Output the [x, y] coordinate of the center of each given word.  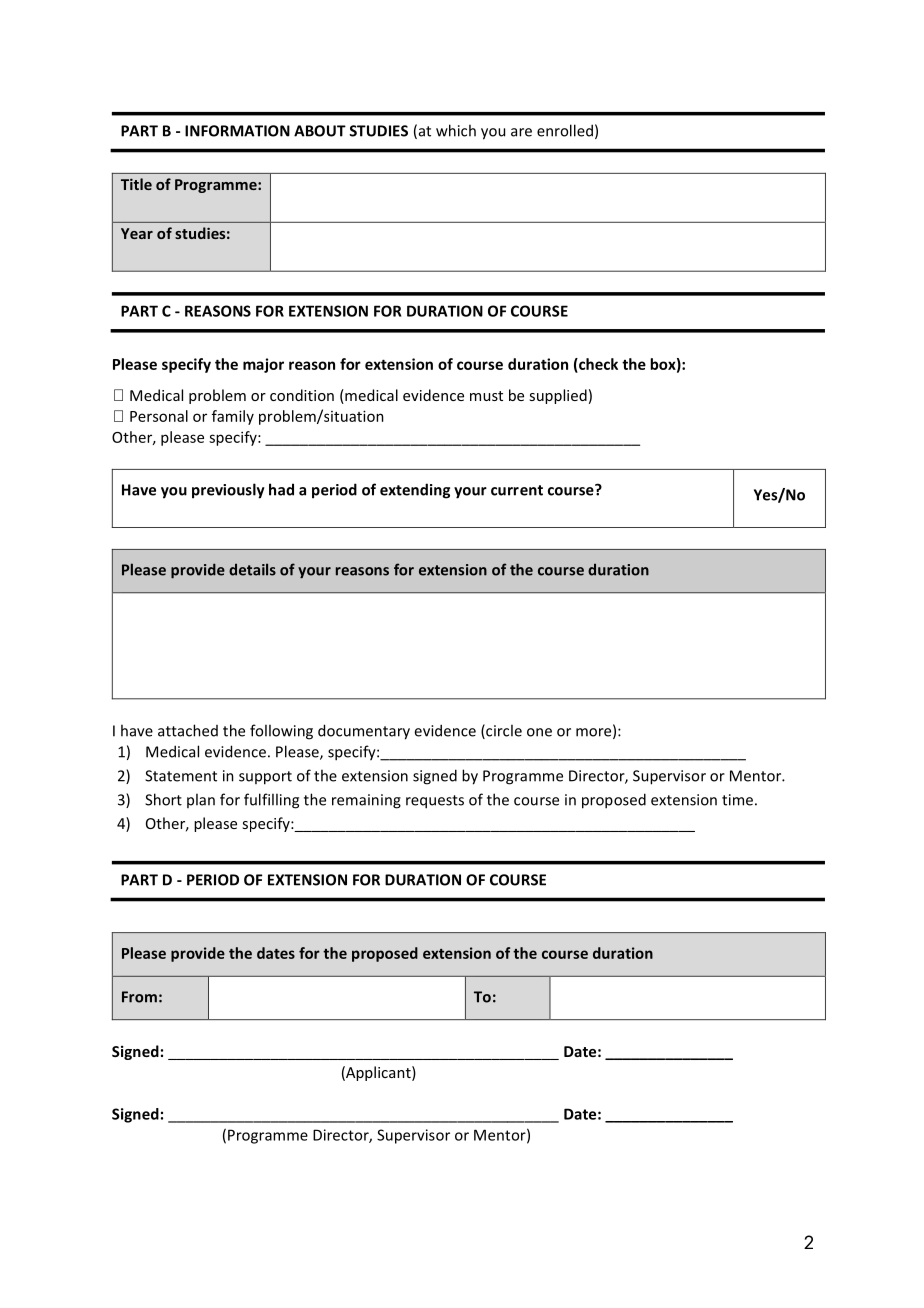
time [737, 800]
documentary [364, 732]
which [456, 130]
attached [188, 730]
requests [435, 802]
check [597, 365]
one [539, 732]
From [139, 997]
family [233, 417]
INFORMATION [237, 131]
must [486, 396]
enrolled [565, 130]
